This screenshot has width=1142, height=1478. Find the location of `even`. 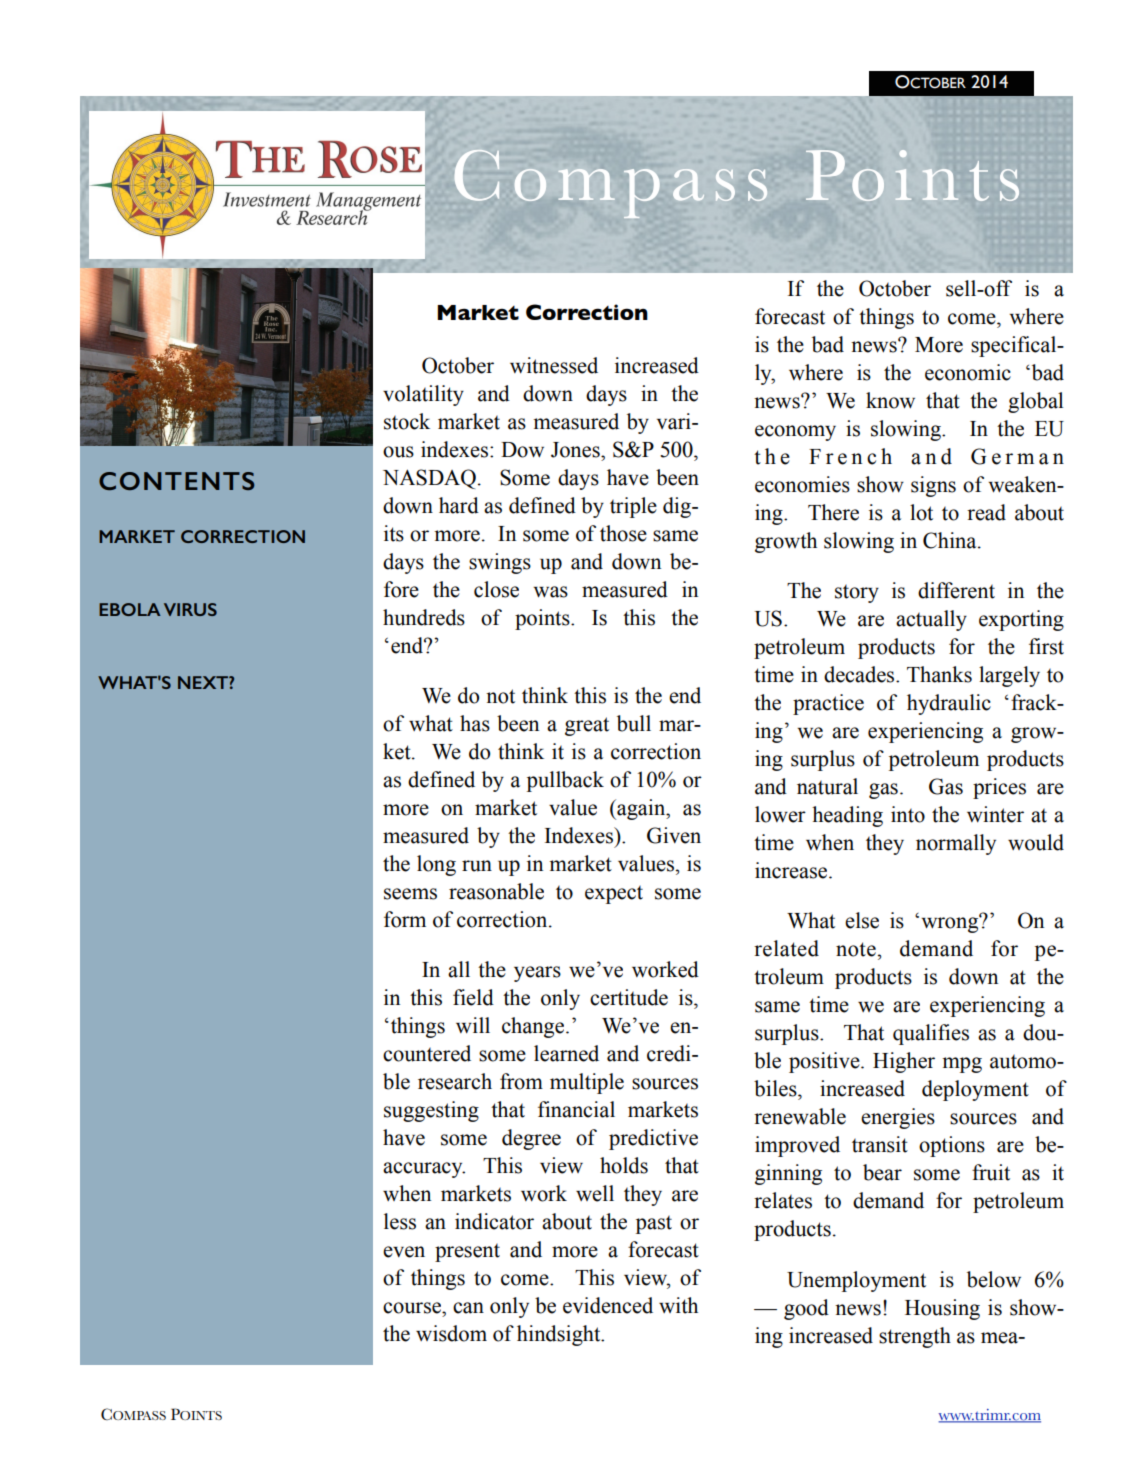

even is located at coordinates (404, 1252).
